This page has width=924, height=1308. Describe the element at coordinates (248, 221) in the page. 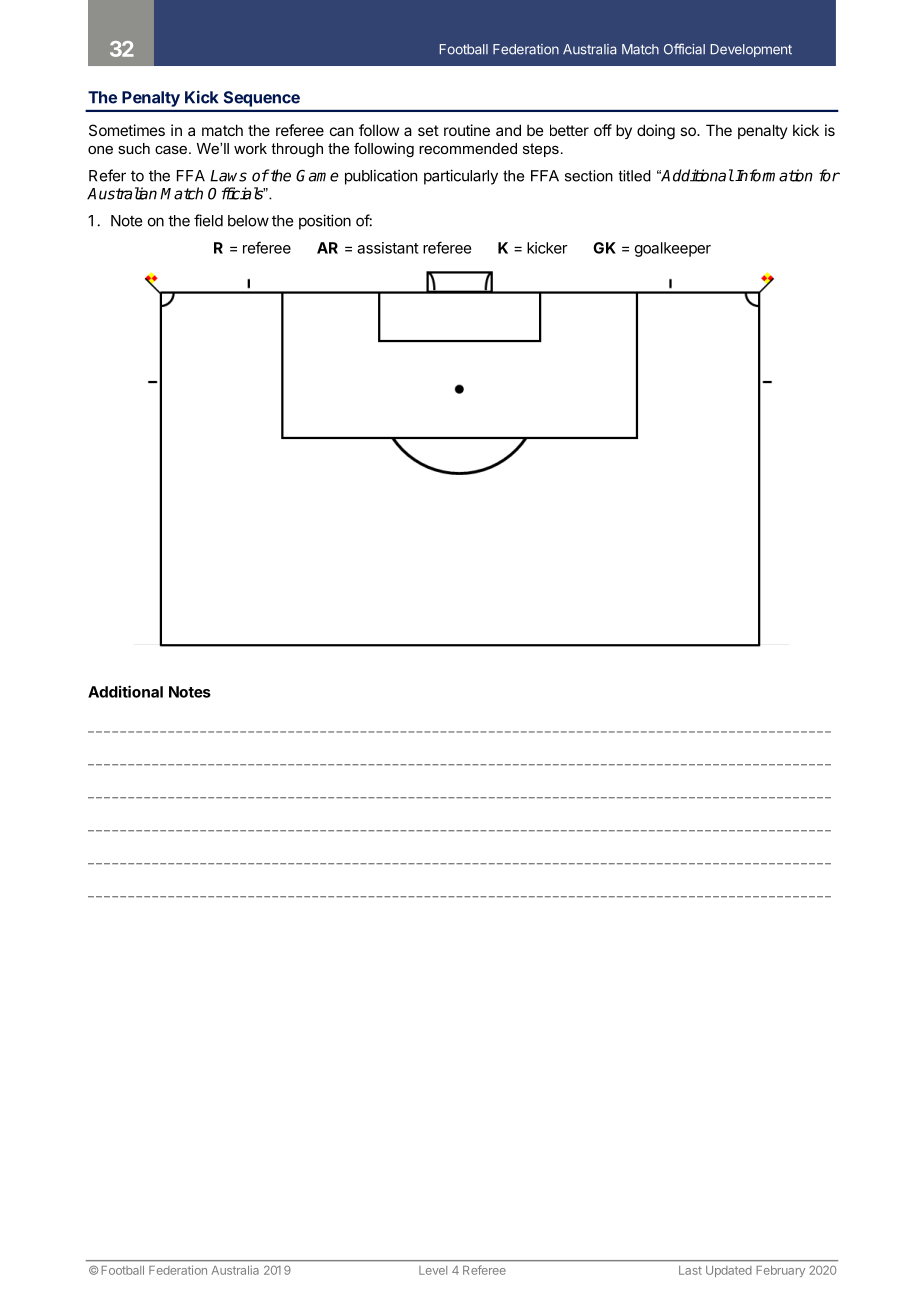

I see `below` at that location.
